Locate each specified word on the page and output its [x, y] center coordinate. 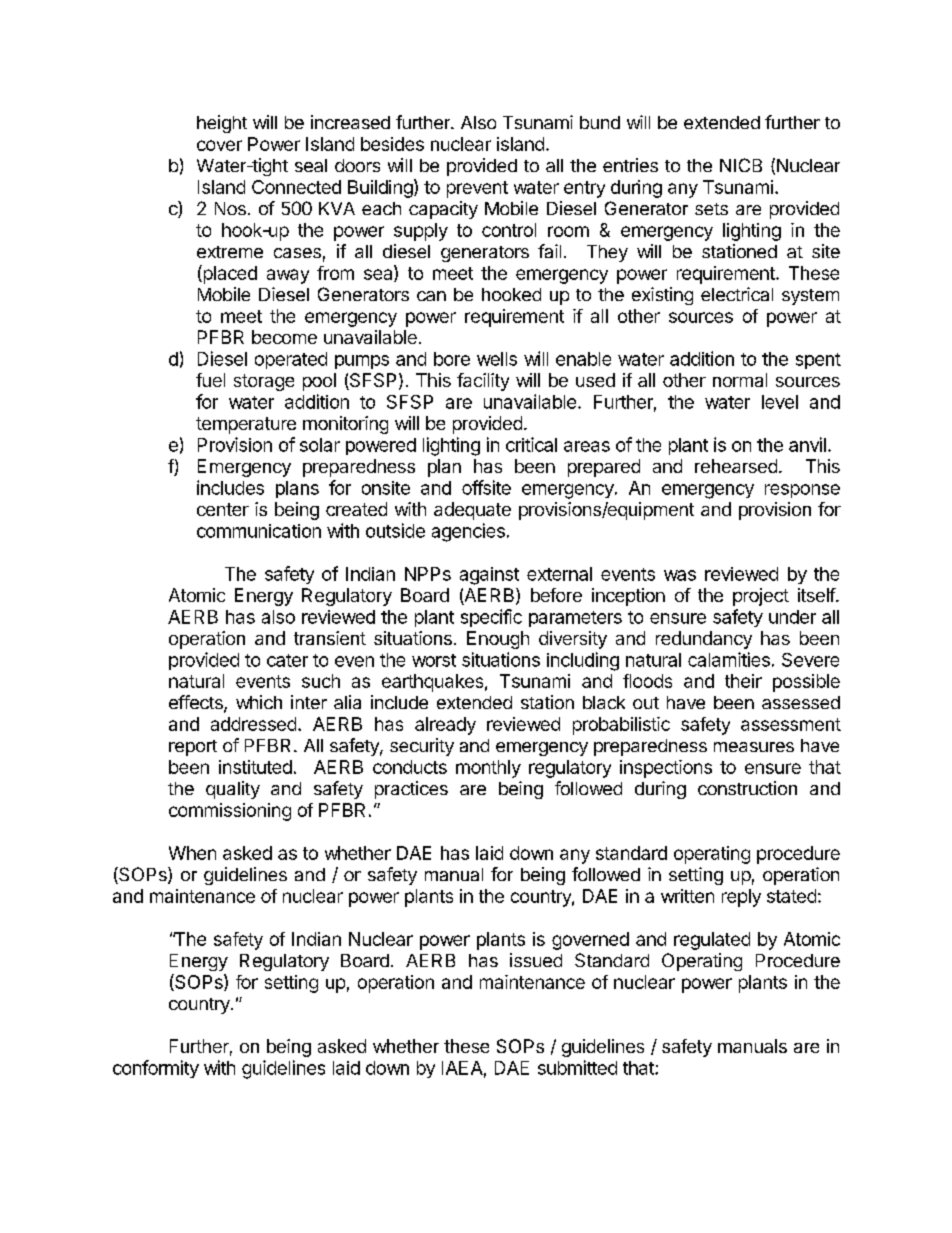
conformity [156, 1069]
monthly [488, 769]
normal [740, 380]
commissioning [230, 812]
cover [219, 145]
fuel [210, 380]
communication [259, 531]
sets [711, 209]
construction [747, 788]
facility [483, 382]
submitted [577, 1067]
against [489, 576]
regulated [712, 941]
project [761, 597]
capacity [443, 210]
